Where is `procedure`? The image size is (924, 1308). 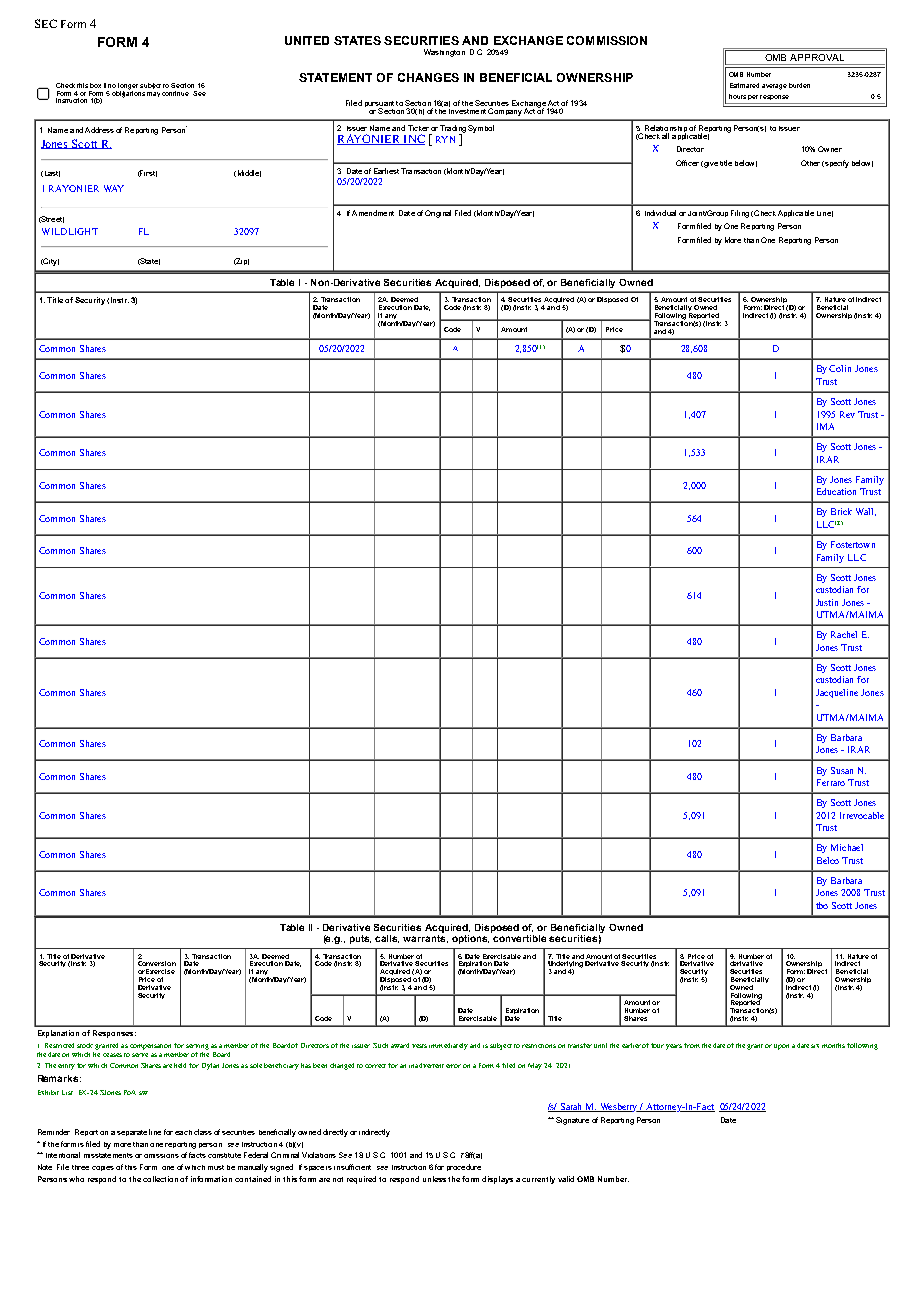
procedure is located at coordinates (464, 1167).
